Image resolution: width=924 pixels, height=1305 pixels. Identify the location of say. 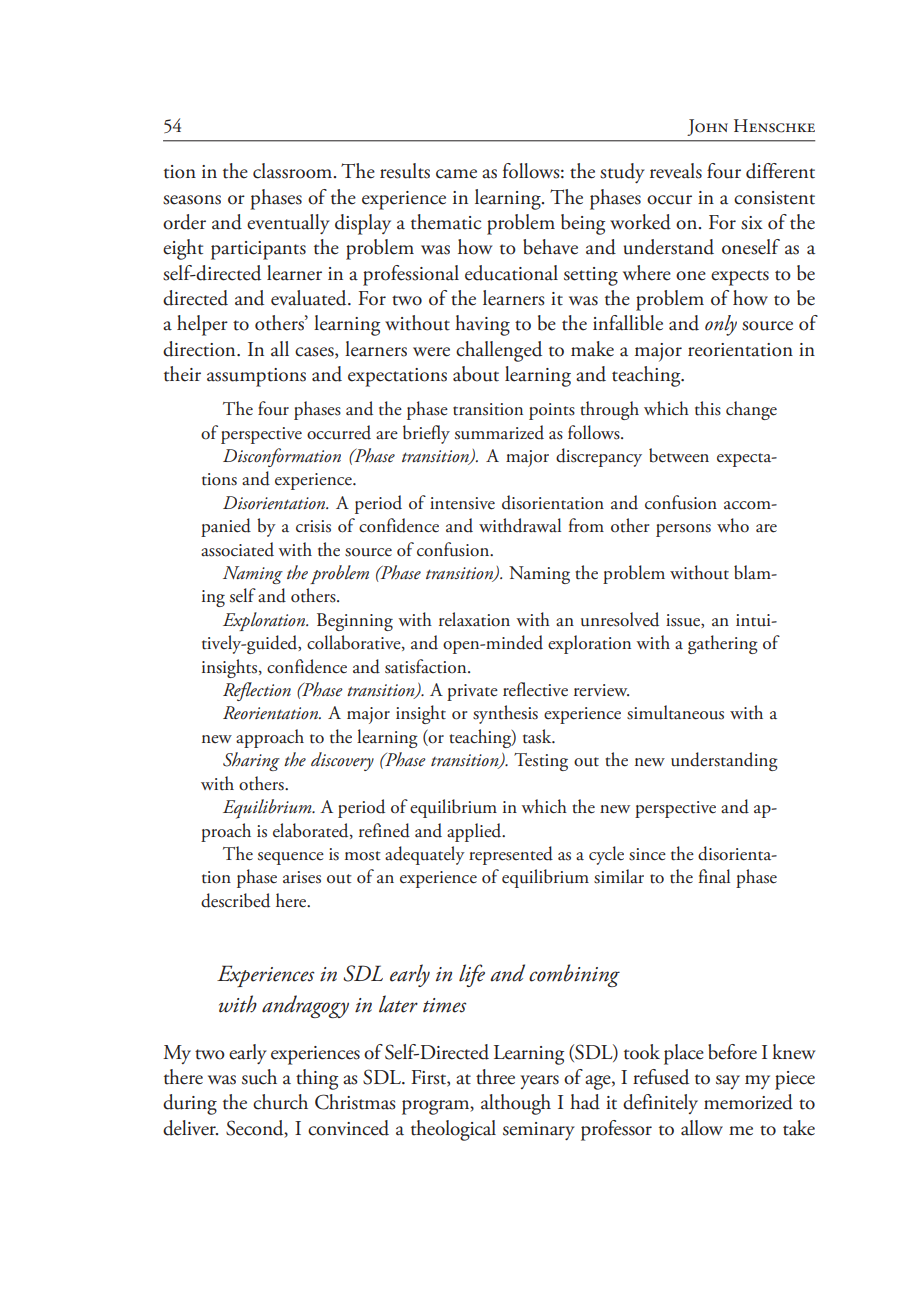
(728, 1082).
